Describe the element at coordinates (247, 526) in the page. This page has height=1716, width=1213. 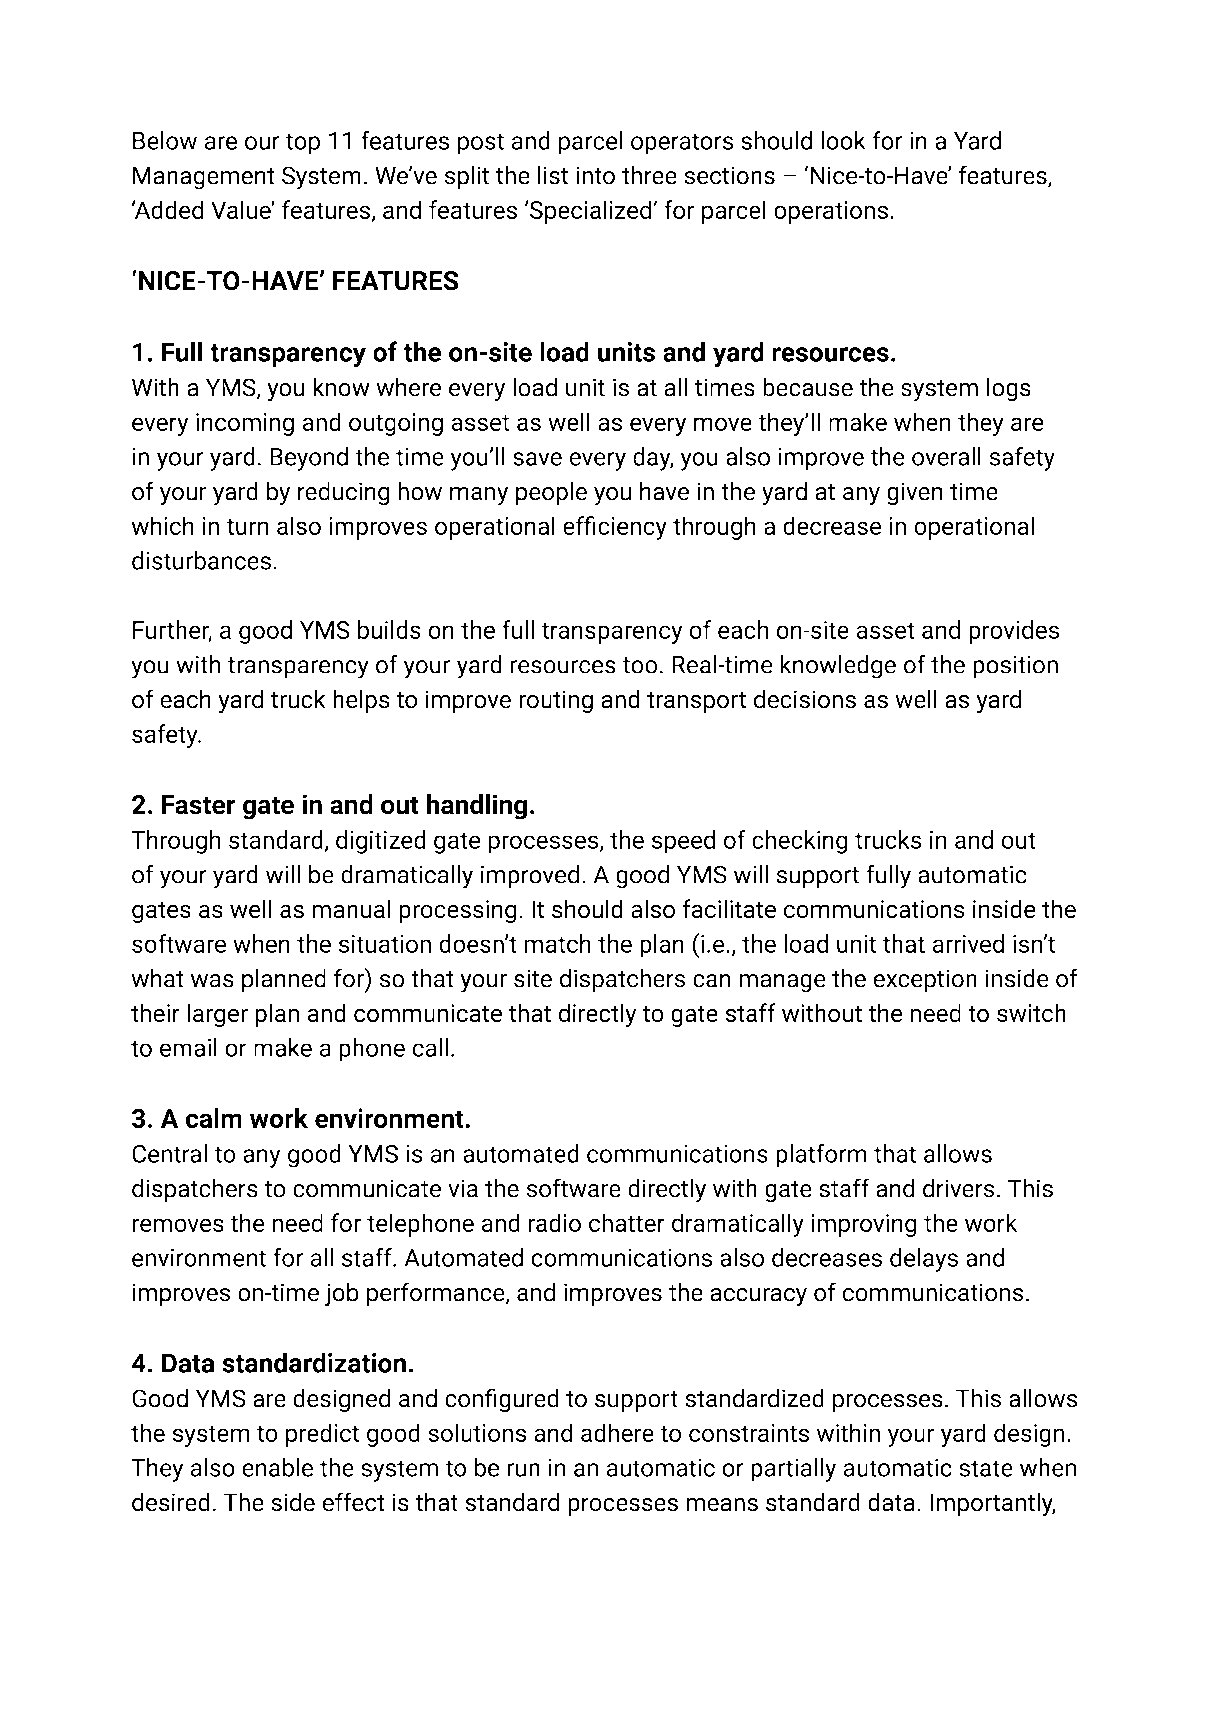
I see `turn` at that location.
